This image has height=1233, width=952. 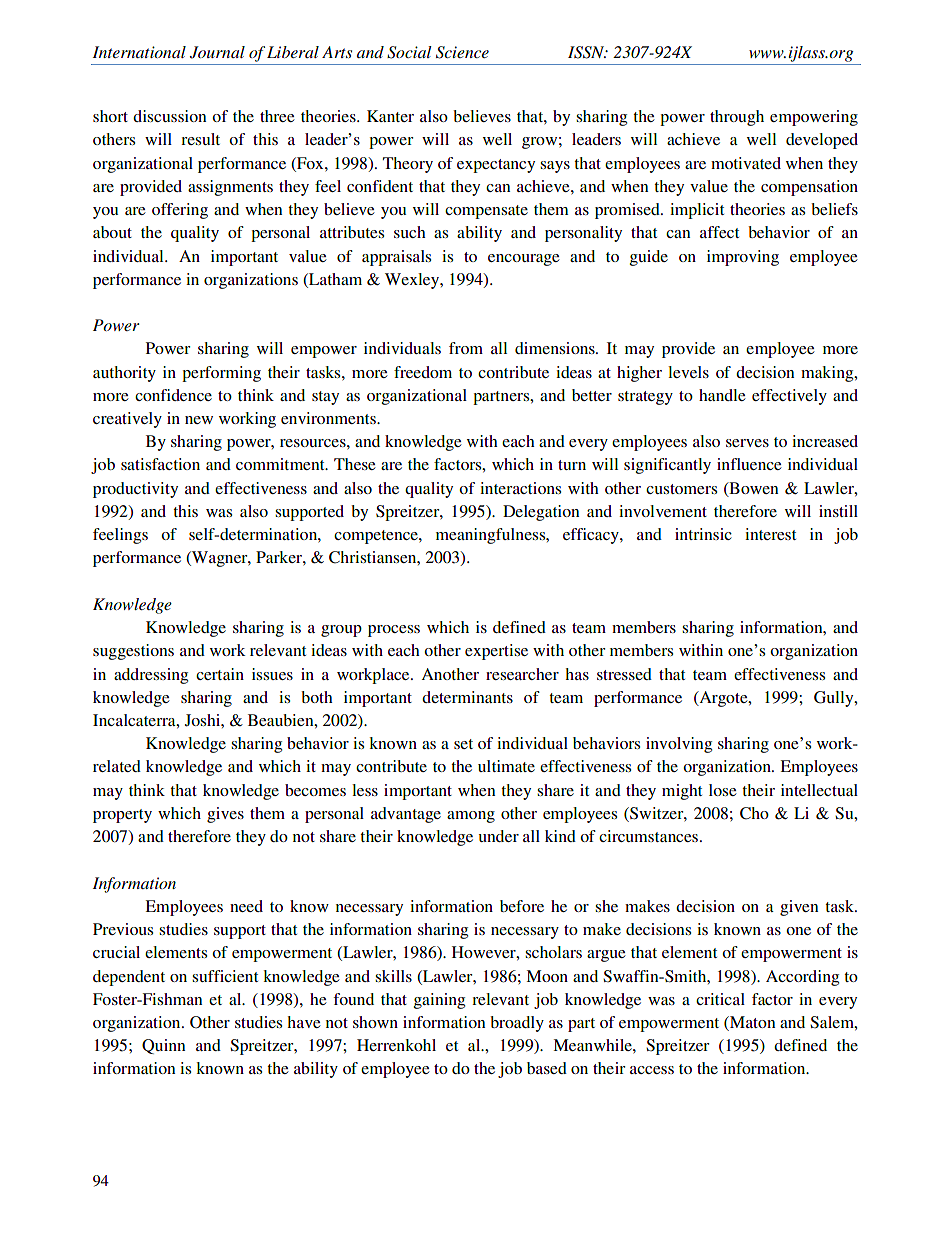 What do you see at coordinates (217, 52) in the image?
I see `Journal` at bounding box center [217, 52].
